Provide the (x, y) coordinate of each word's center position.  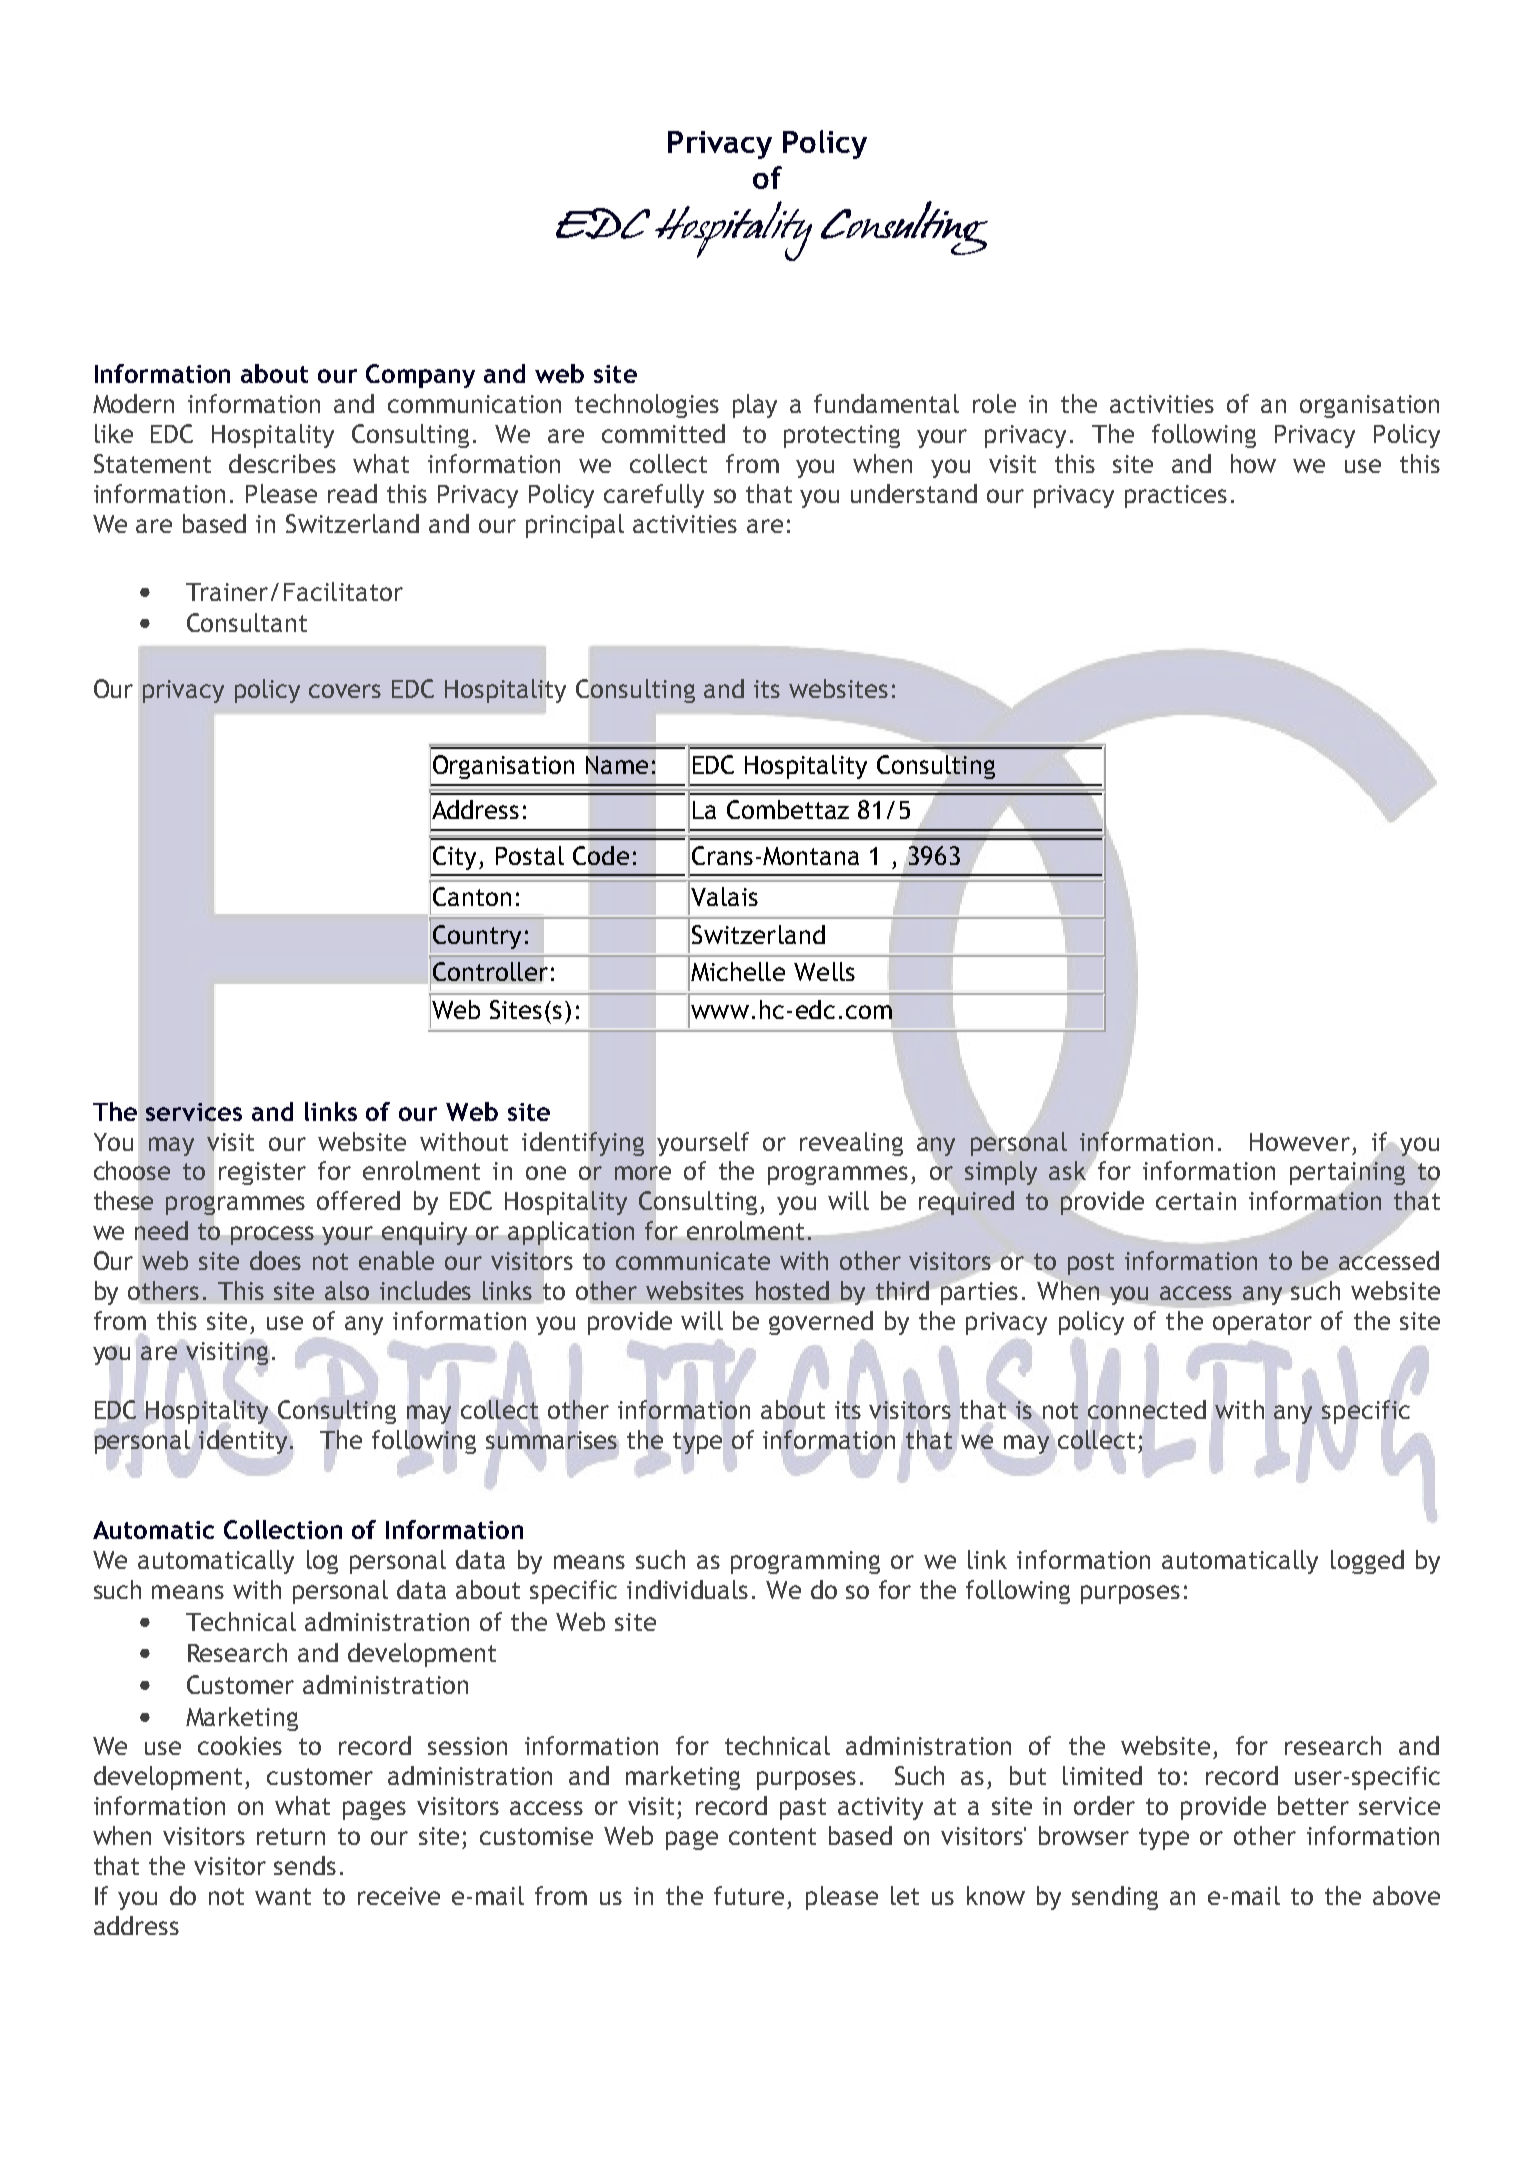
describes (282, 463)
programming (805, 1562)
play (755, 406)
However (1300, 1142)
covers (345, 691)
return (291, 1836)
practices (1176, 496)
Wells (824, 971)
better (1313, 1805)
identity (245, 1442)
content (772, 1836)
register (262, 1173)
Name (617, 765)
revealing (851, 1144)
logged (1367, 1562)
